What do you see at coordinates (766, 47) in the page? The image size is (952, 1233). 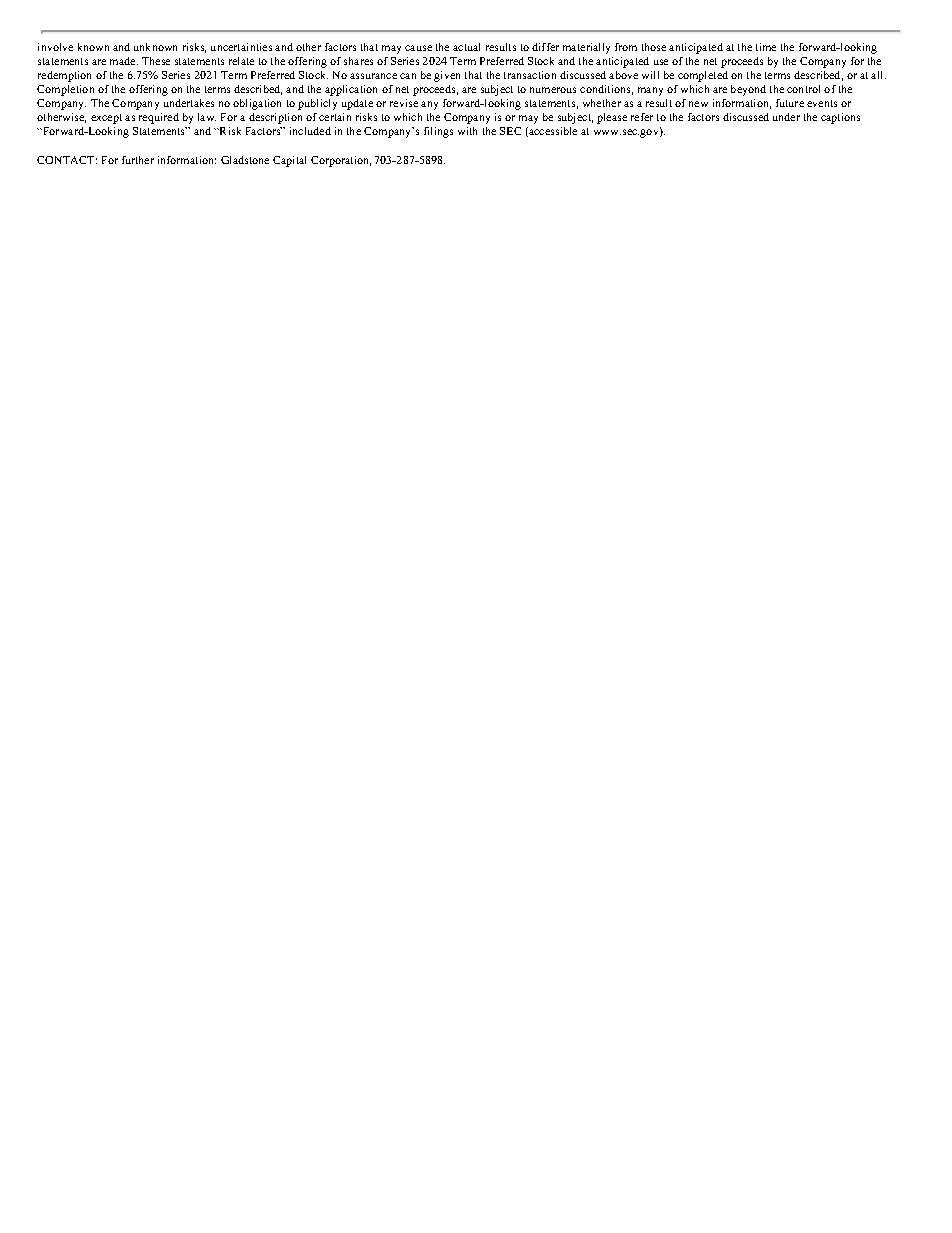 I see `time` at bounding box center [766, 47].
